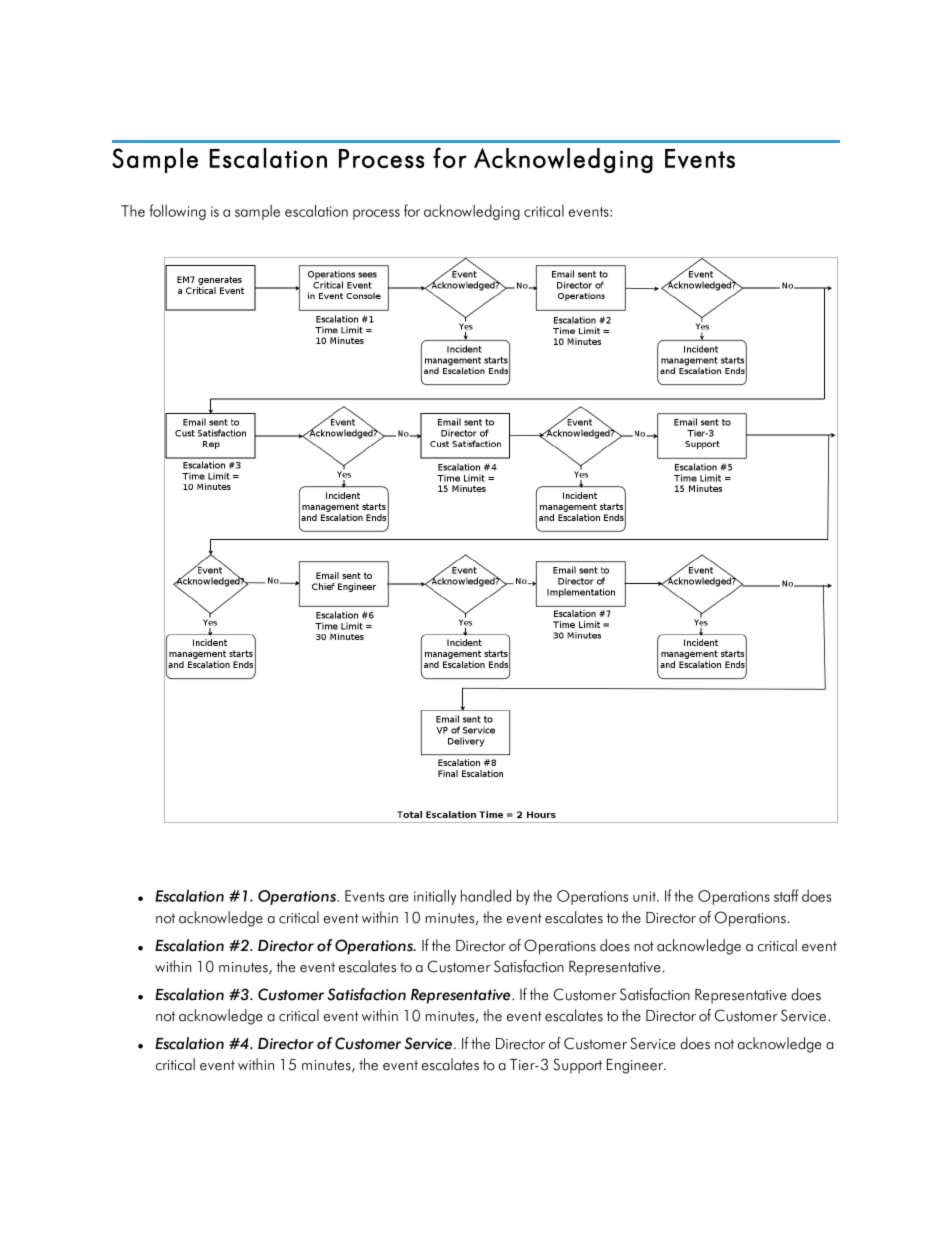 The height and width of the screenshot is (1233, 952). What do you see at coordinates (636, 1066) in the screenshot?
I see `Engineer` at bounding box center [636, 1066].
